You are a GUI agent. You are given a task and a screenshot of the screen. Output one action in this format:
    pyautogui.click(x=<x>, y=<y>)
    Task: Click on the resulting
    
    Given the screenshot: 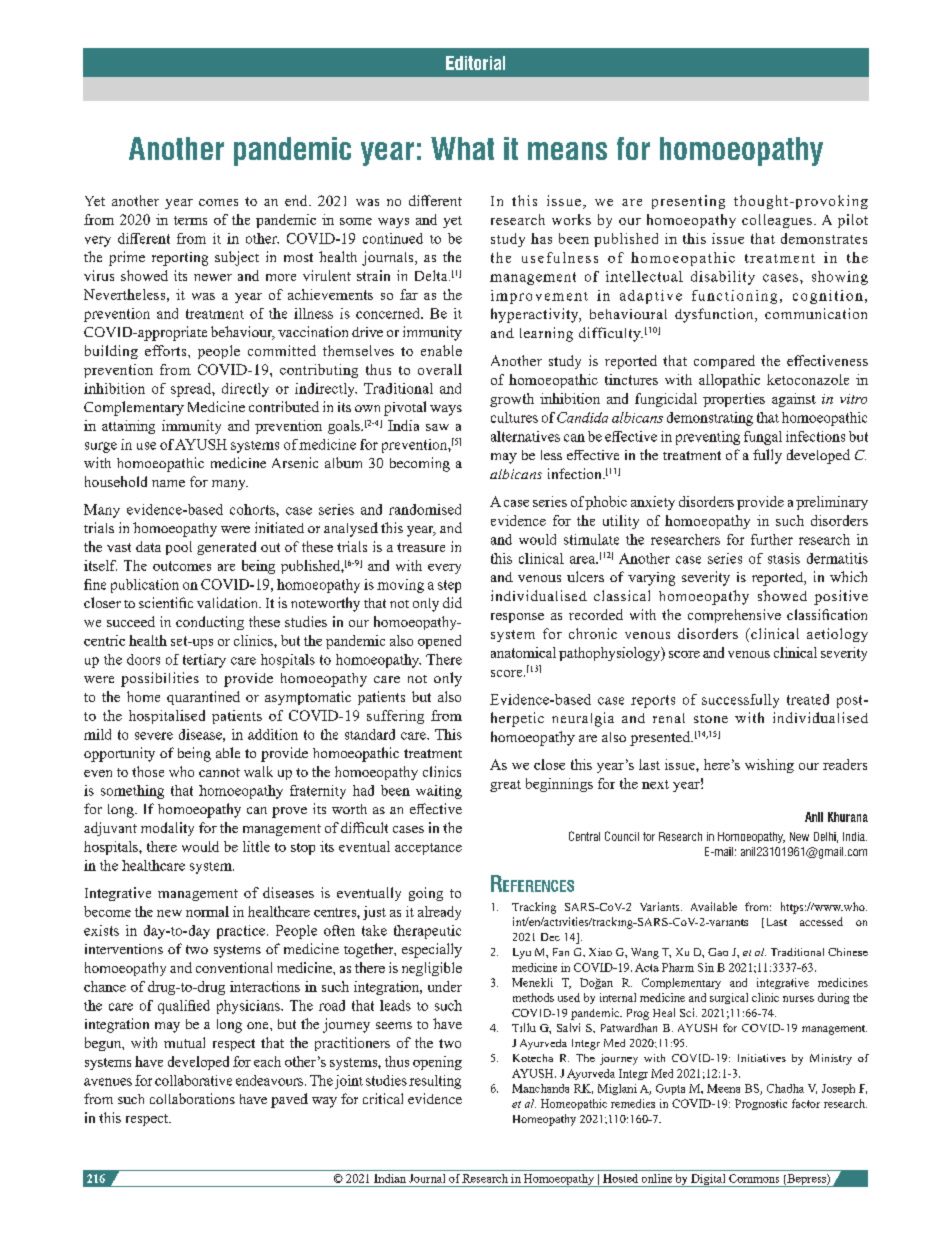 What is the action you would take?
    pyautogui.click(x=435, y=1082)
